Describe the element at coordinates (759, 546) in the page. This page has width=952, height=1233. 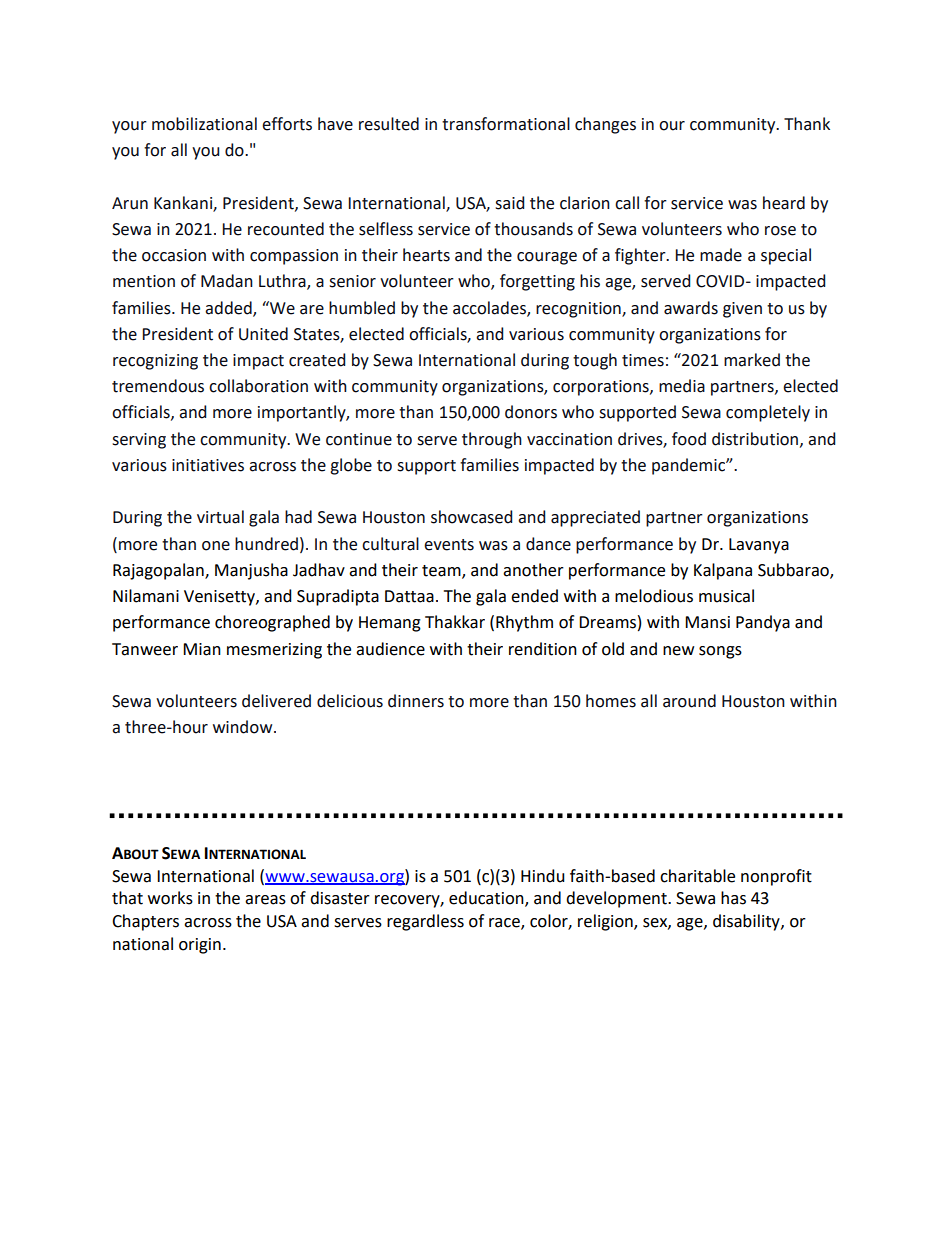
I see `Lavanya` at that location.
